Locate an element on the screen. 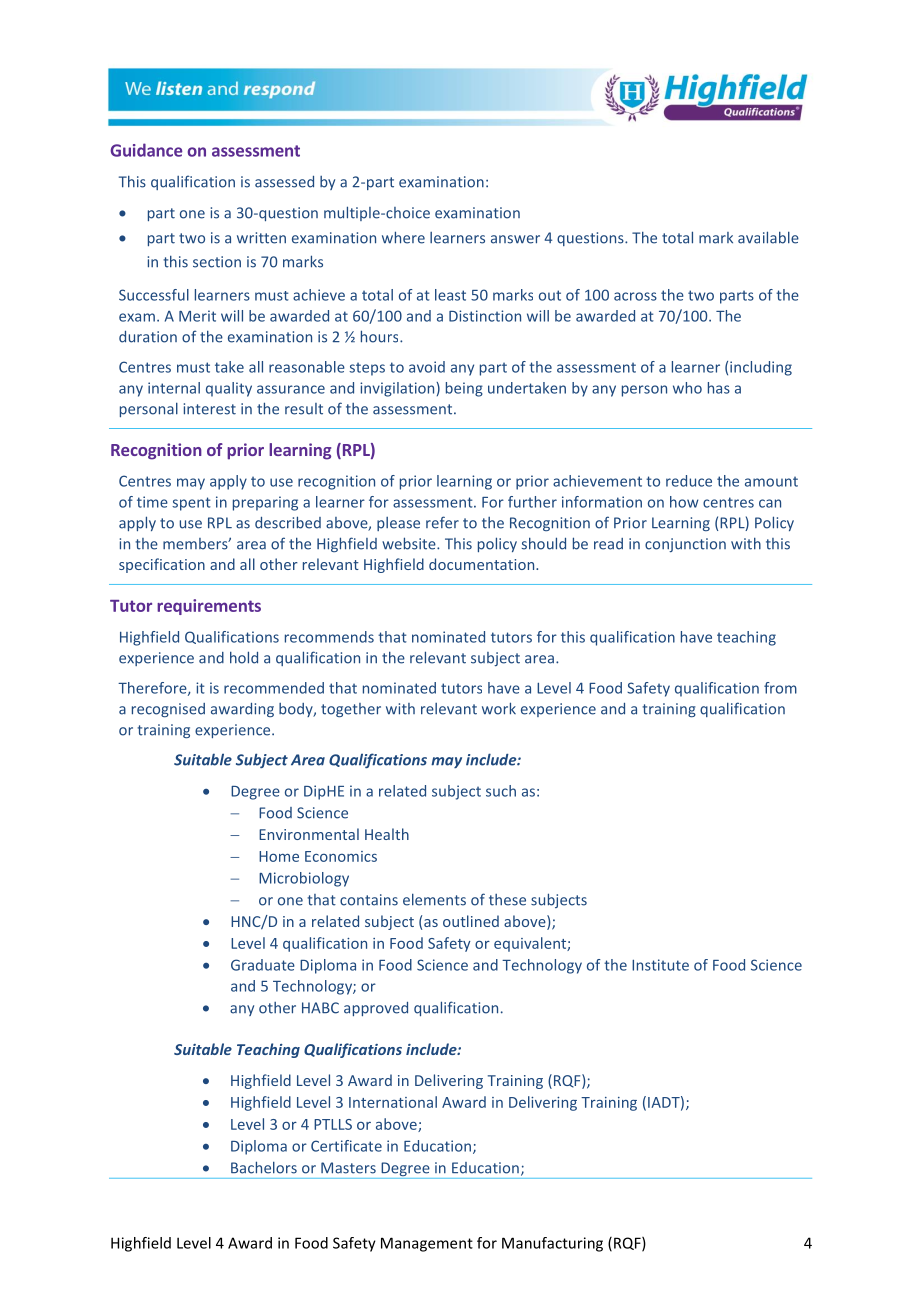  work is located at coordinates (499, 708).
